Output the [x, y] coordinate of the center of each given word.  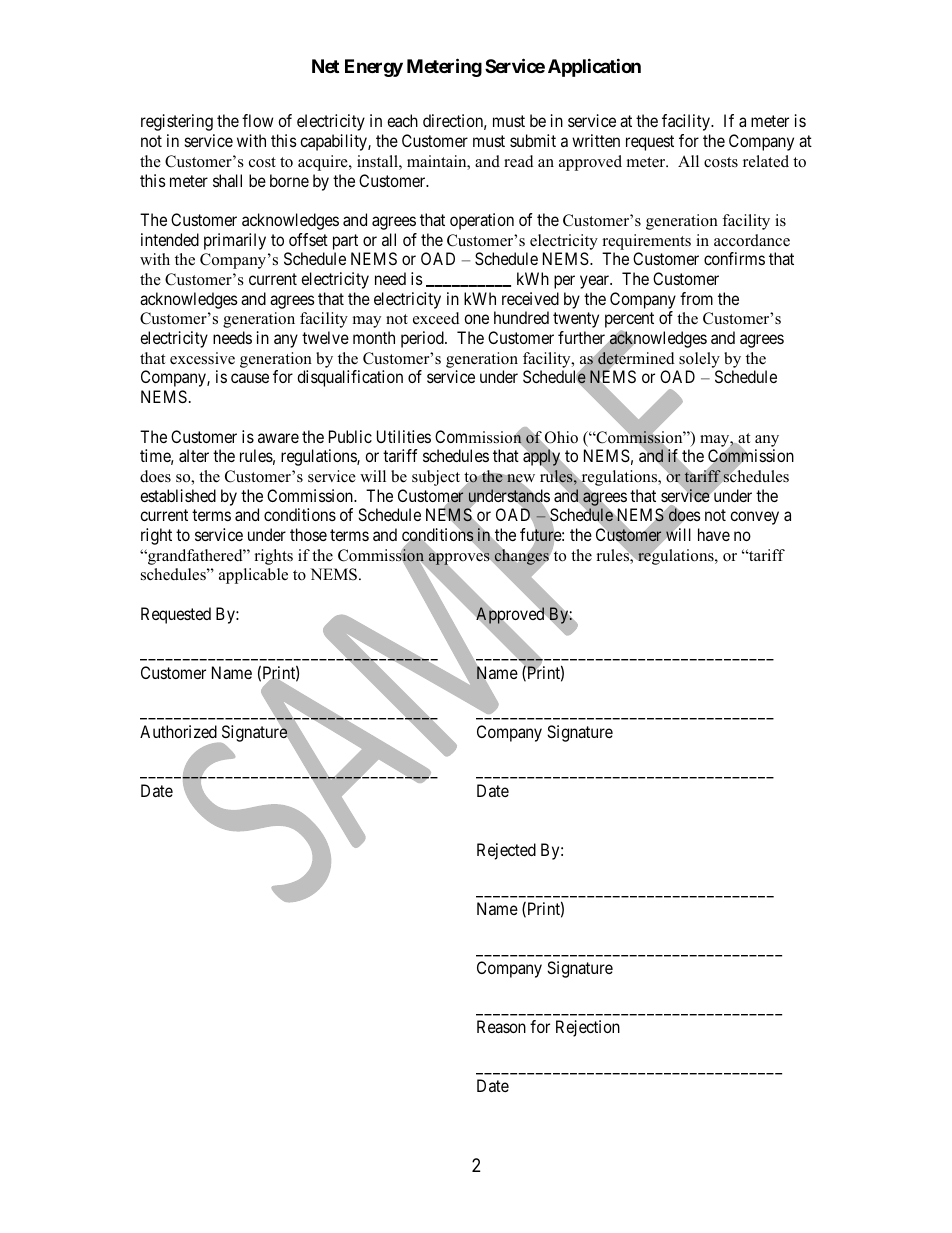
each [402, 120]
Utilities [404, 436]
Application [594, 67]
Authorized [178, 731]
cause [250, 378]
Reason [501, 1026]
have [714, 534]
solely [699, 360]
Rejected [506, 851]
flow [257, 120]
